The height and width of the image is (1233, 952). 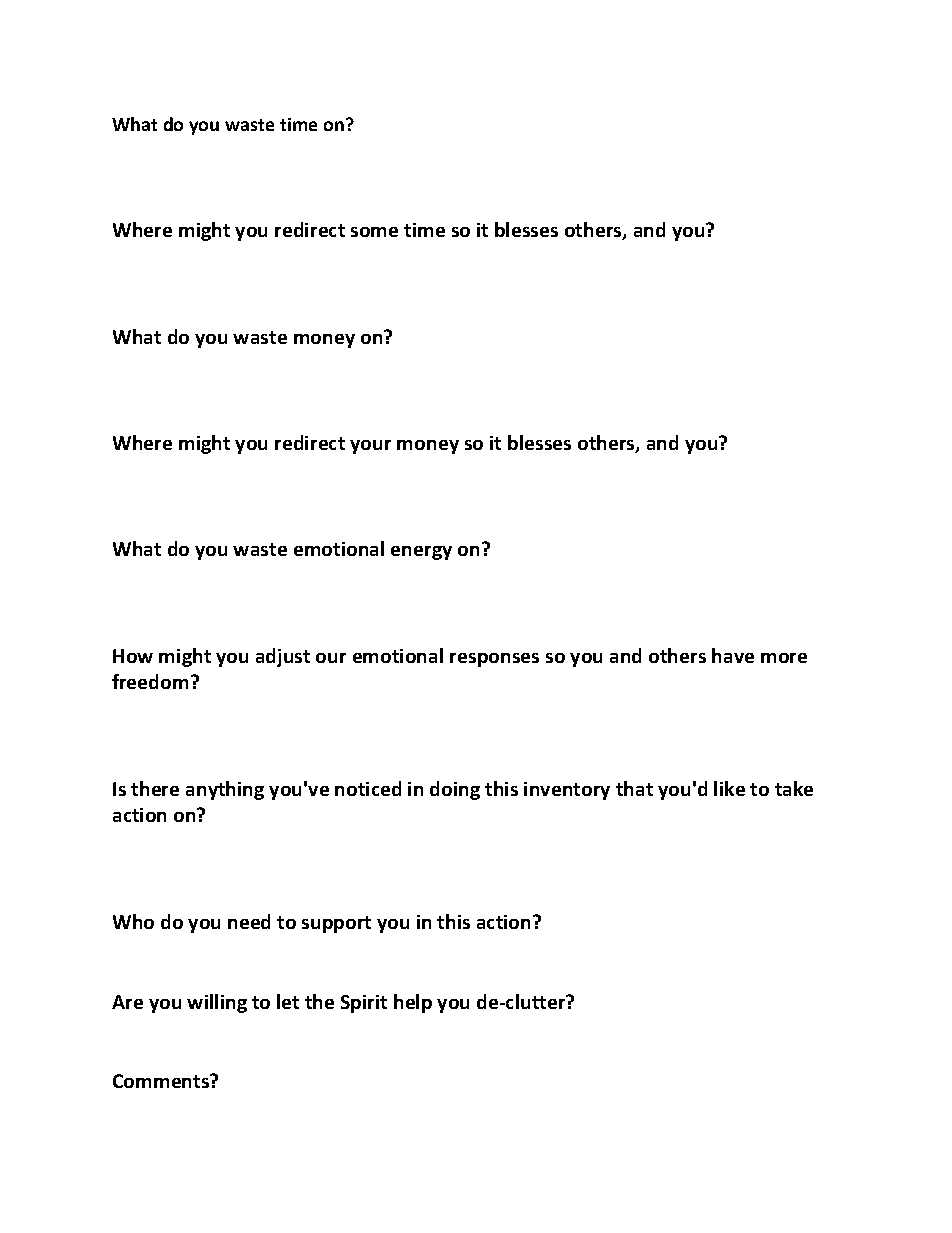 What do you see at coordinates (733, 655) in the image?
I see `have` at bounding box center [733, 655].
